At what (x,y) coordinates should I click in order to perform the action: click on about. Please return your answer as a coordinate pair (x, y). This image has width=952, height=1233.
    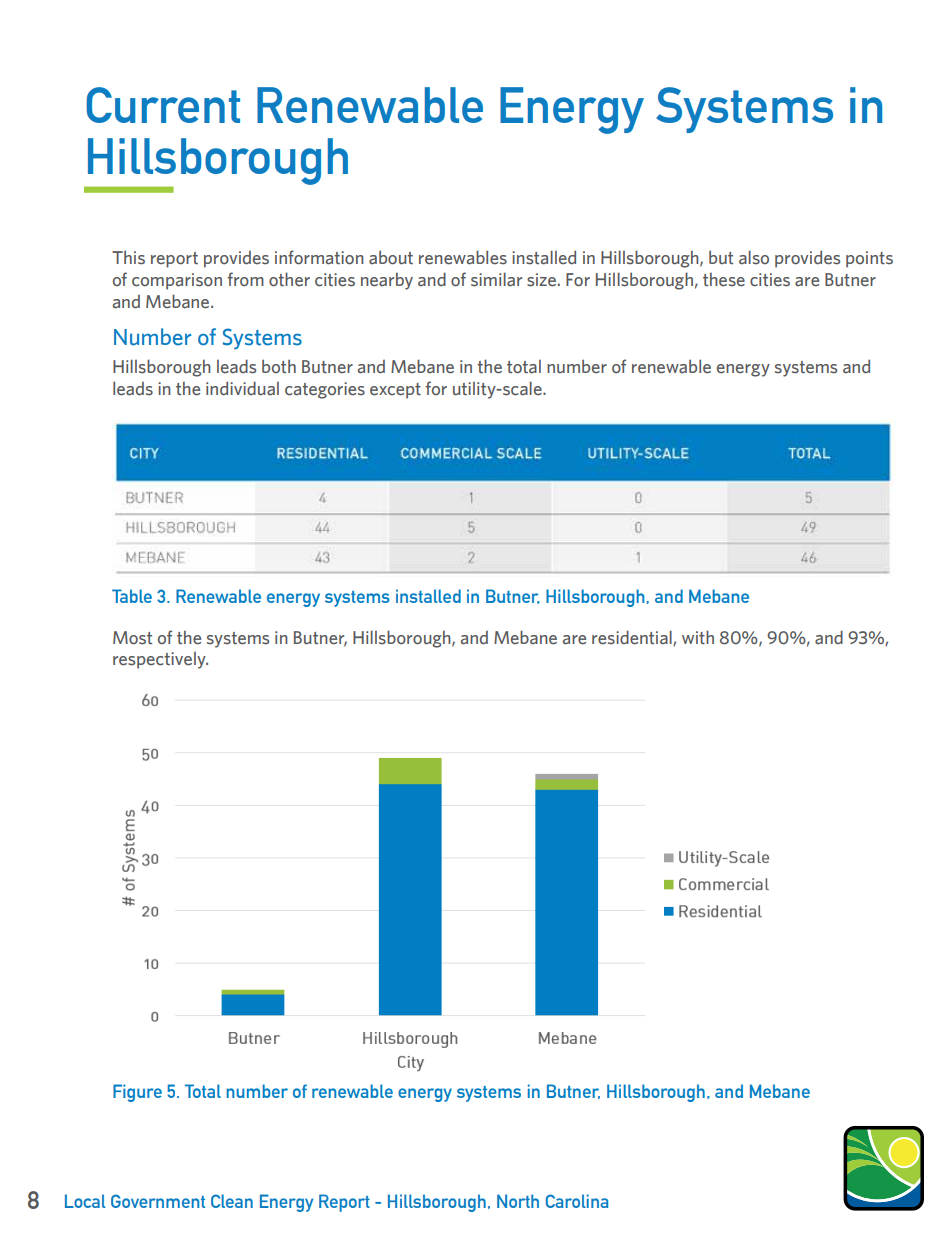
    Looking at the image, I should click on (391, 257).
